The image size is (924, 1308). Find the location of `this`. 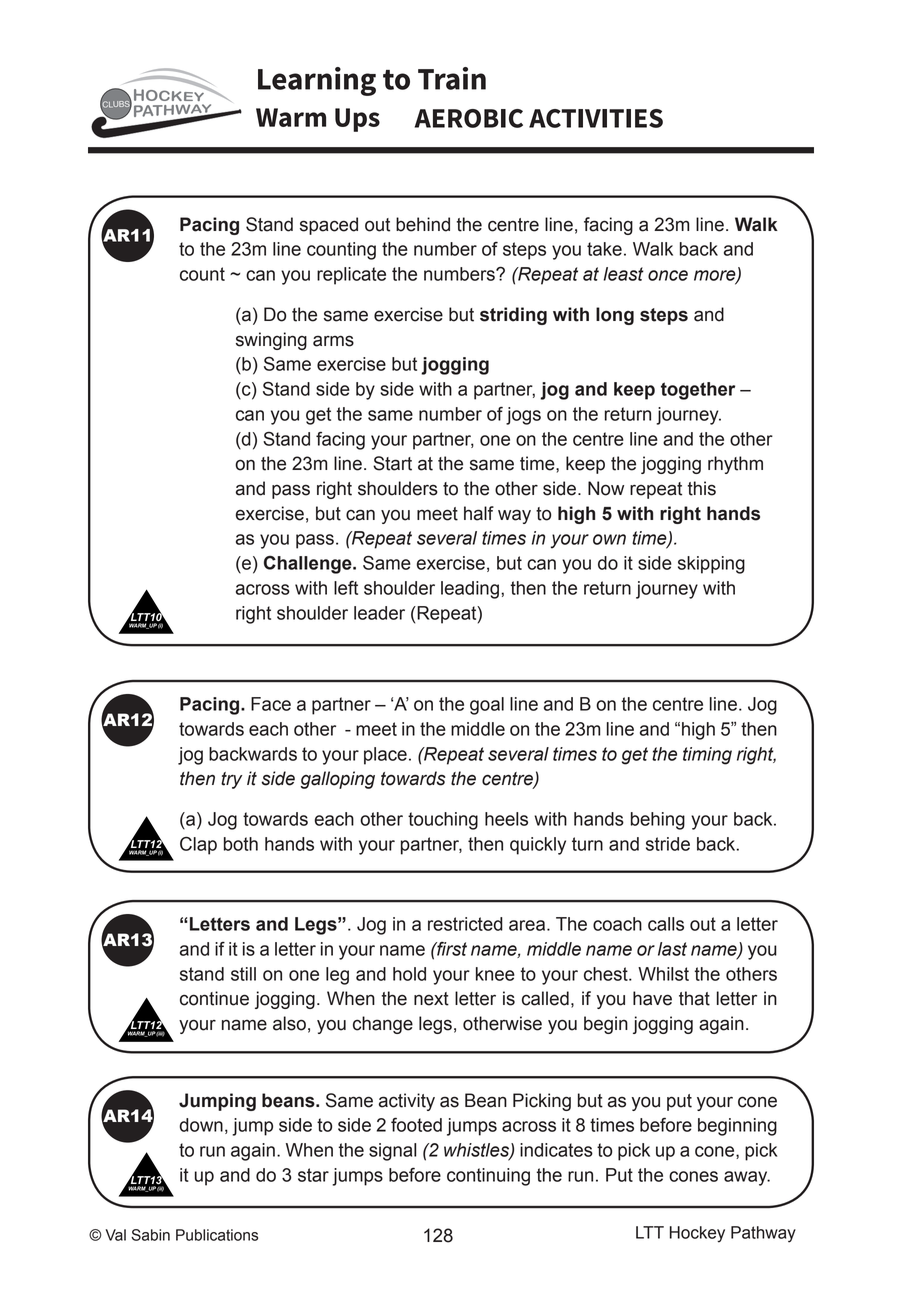

this is located at coordinates (702, 488).
